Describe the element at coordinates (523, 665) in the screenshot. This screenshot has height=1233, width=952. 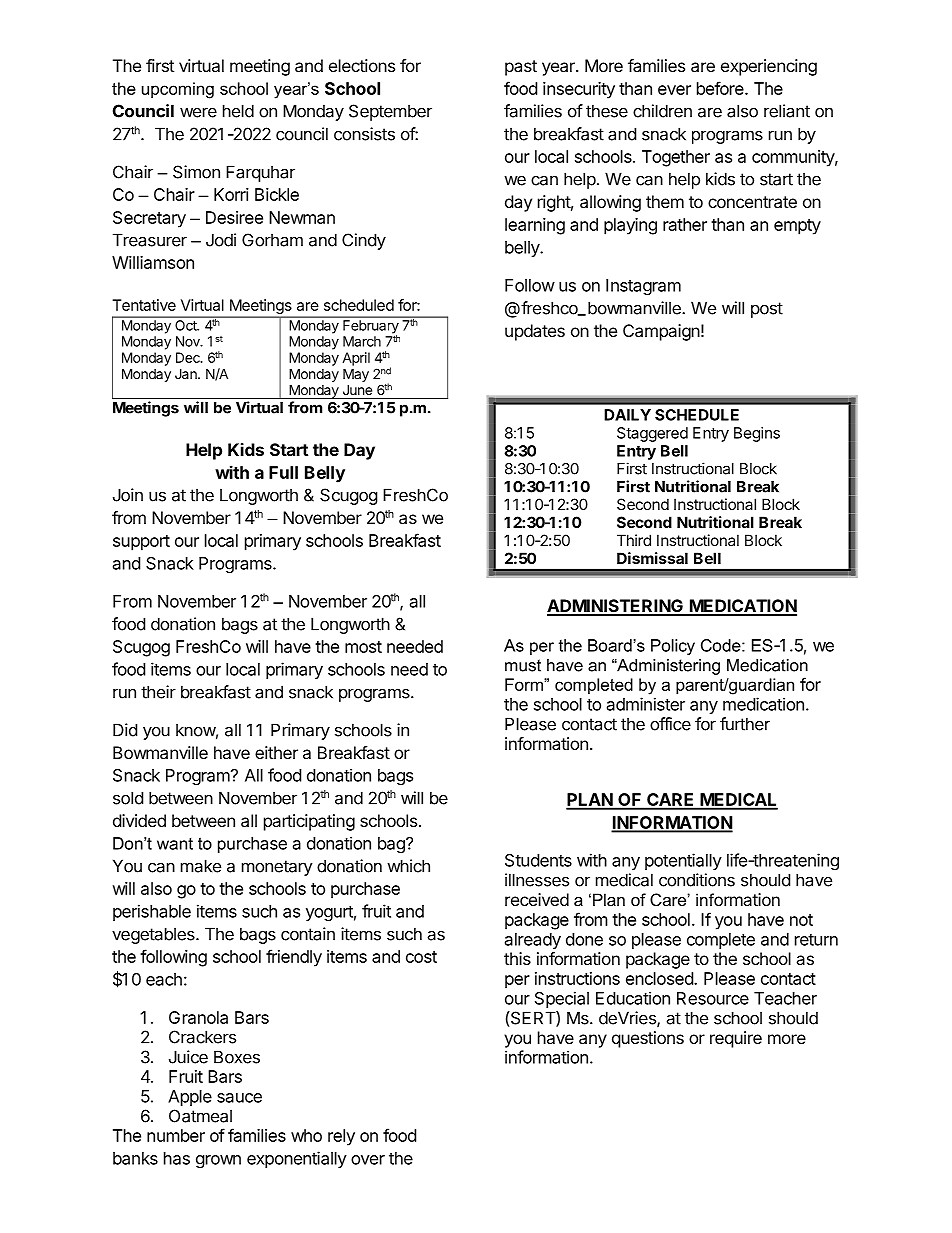
I see `must` at that location.
